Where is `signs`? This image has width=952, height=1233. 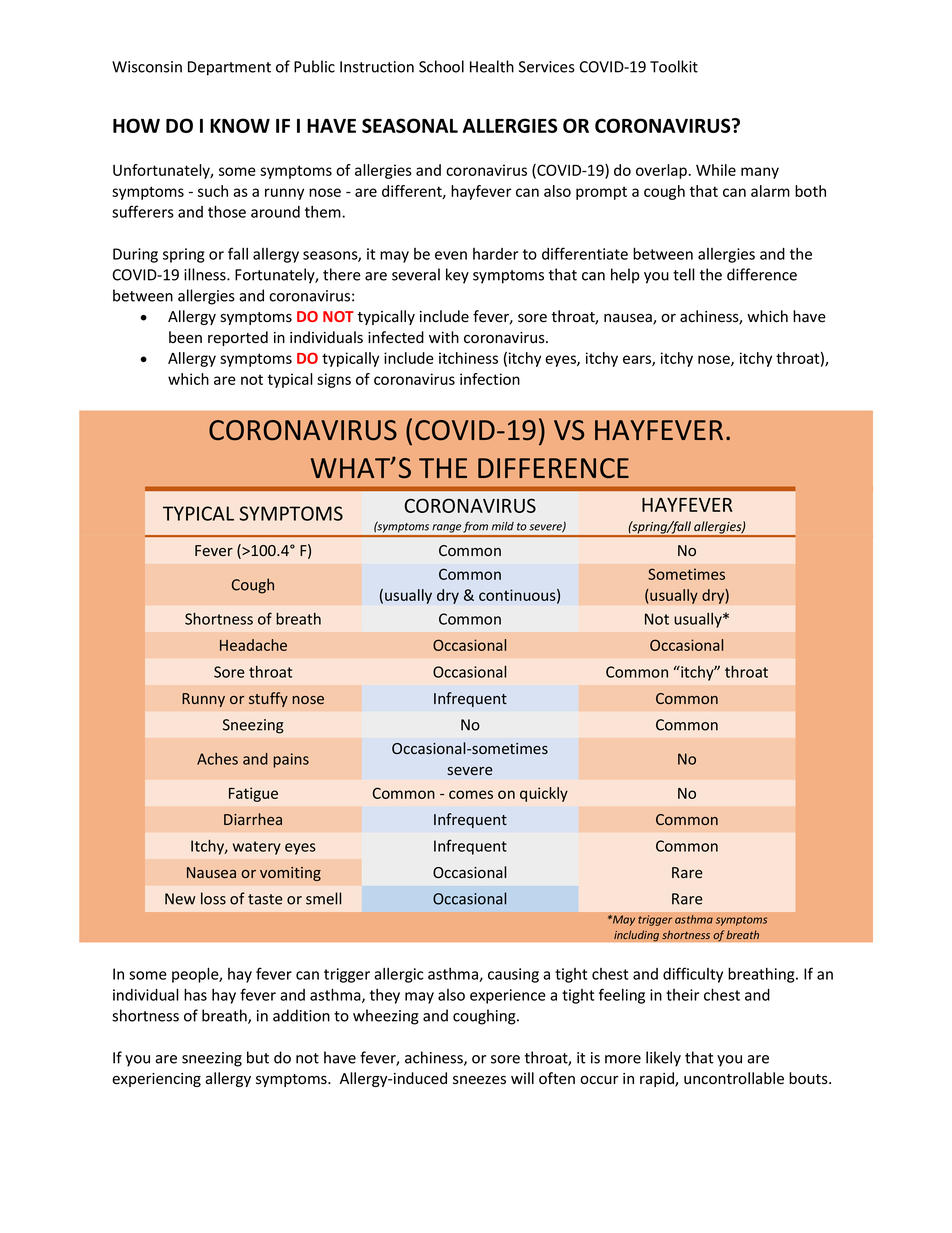 signs is located at coordinates (334, 380).
